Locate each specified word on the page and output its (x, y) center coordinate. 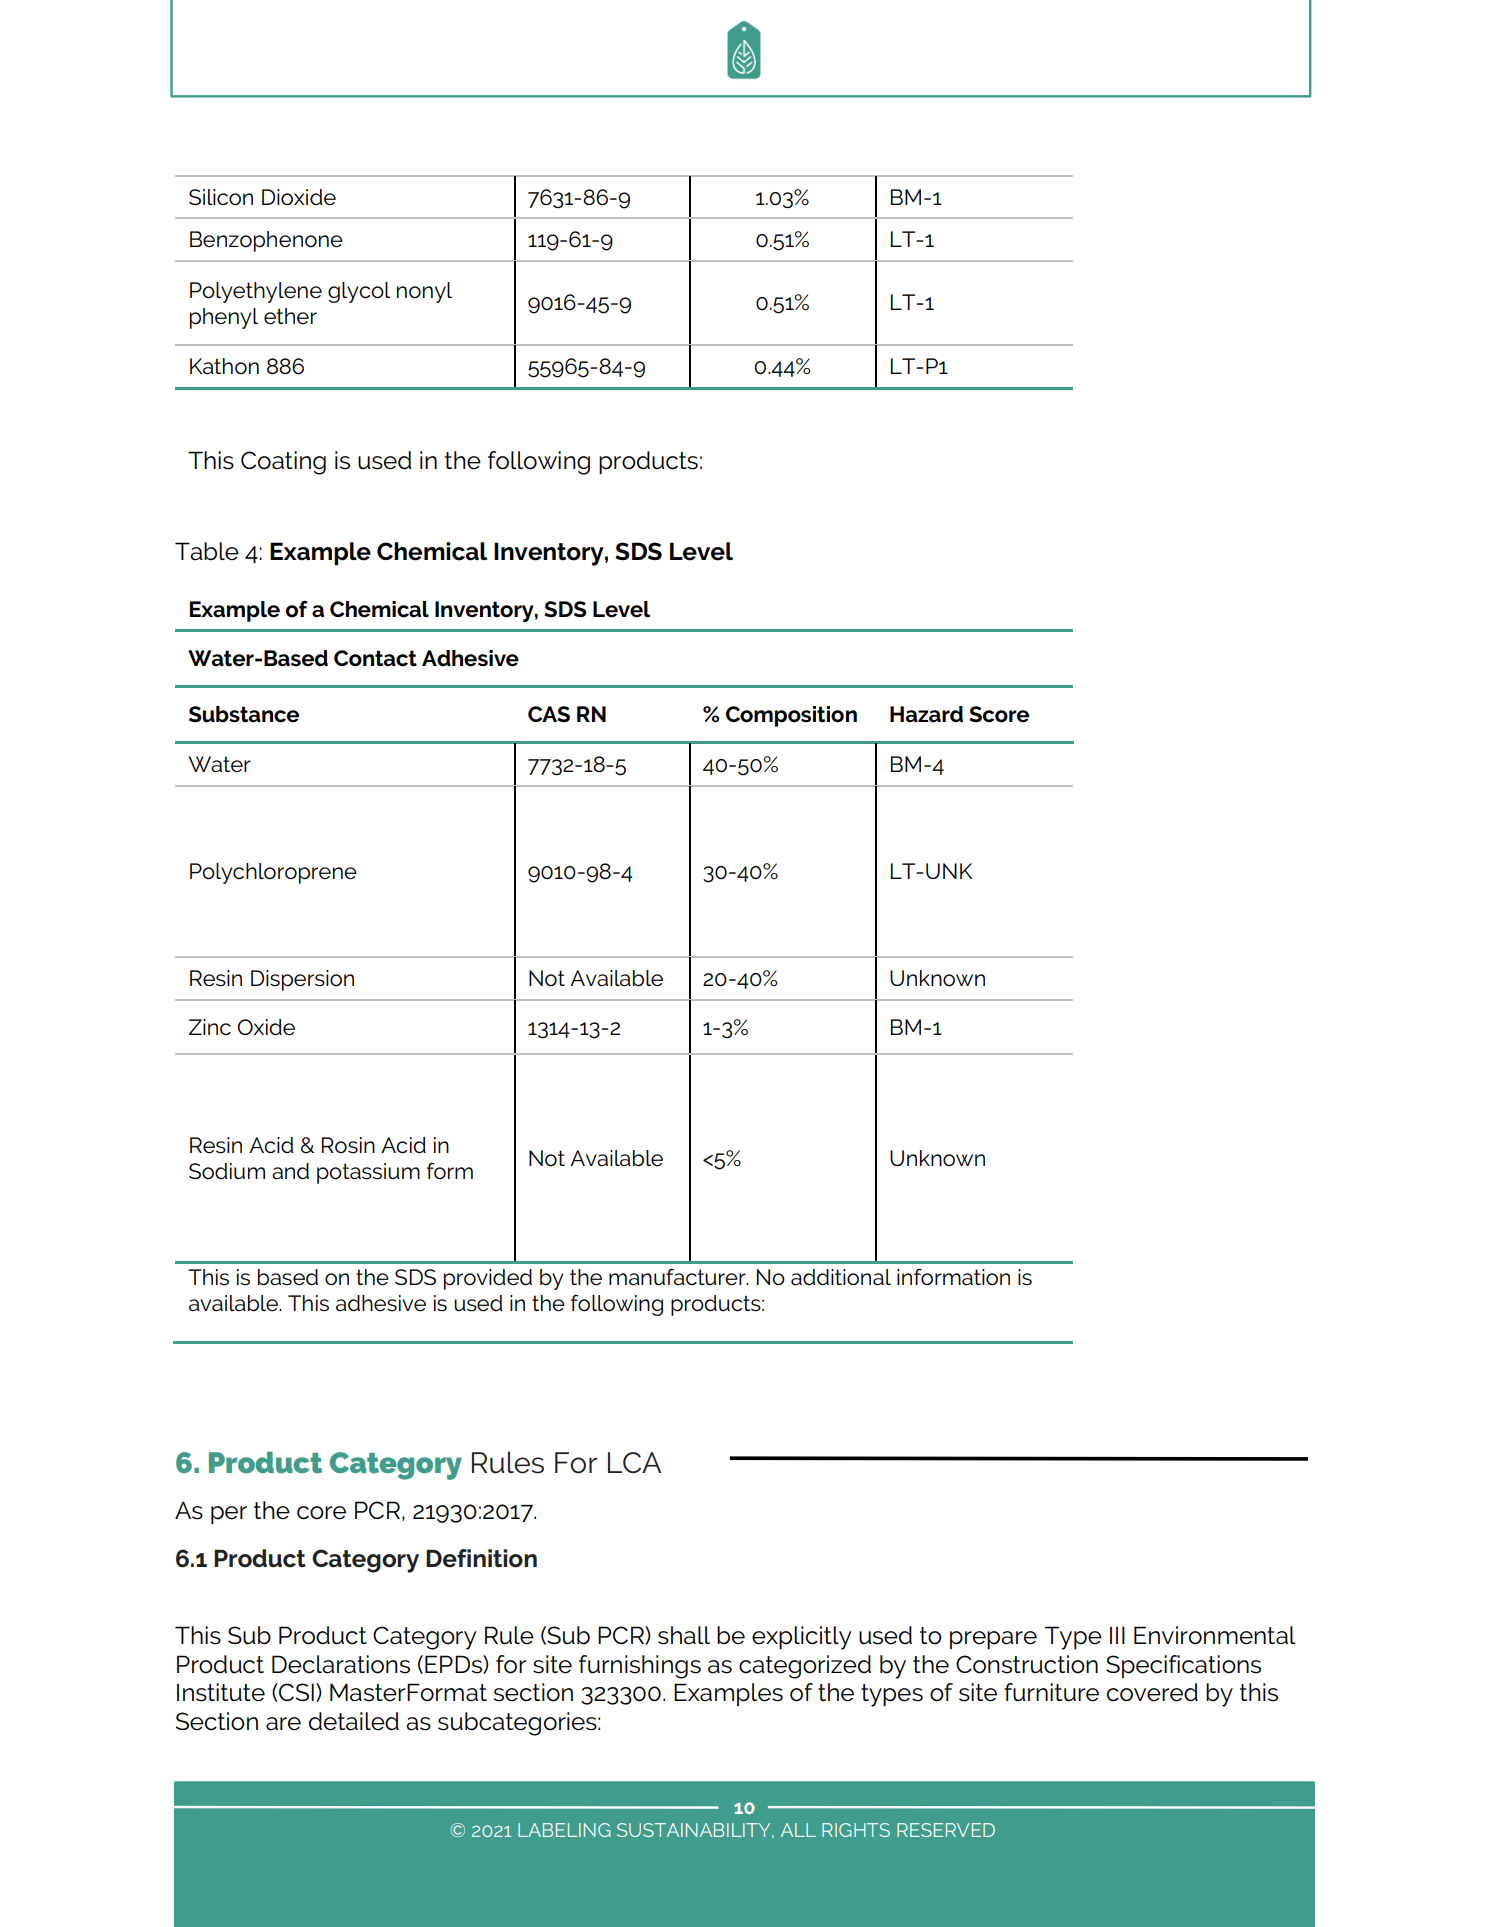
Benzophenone (266, 241)
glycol (359, 292)
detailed (354, 1721)
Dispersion (302, 980)
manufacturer (678, 1277)
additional (841, 1277)
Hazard (926, 714)
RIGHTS (856, 1830)
